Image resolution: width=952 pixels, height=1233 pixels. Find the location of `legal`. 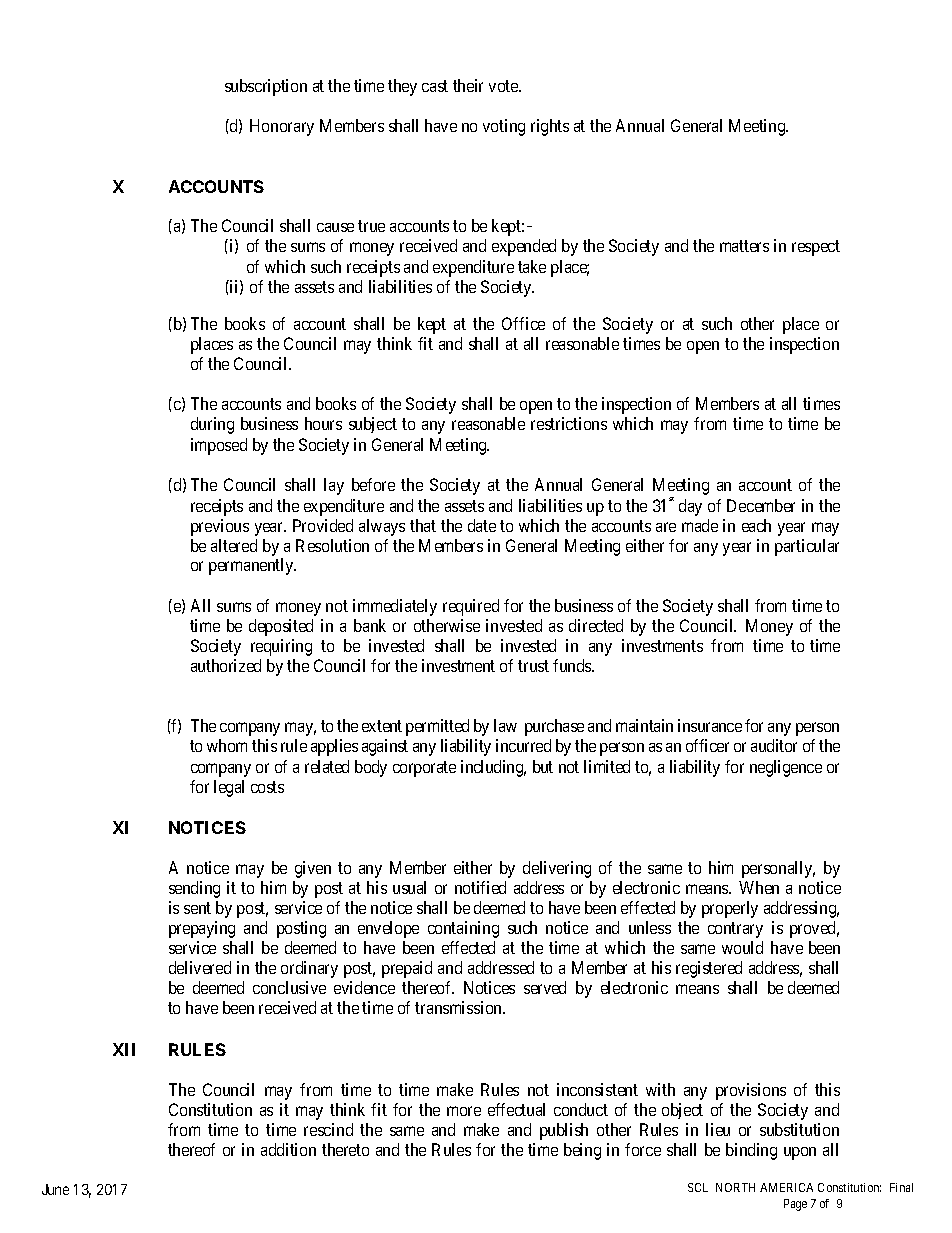

legal is located at coordinates (229, 788).
